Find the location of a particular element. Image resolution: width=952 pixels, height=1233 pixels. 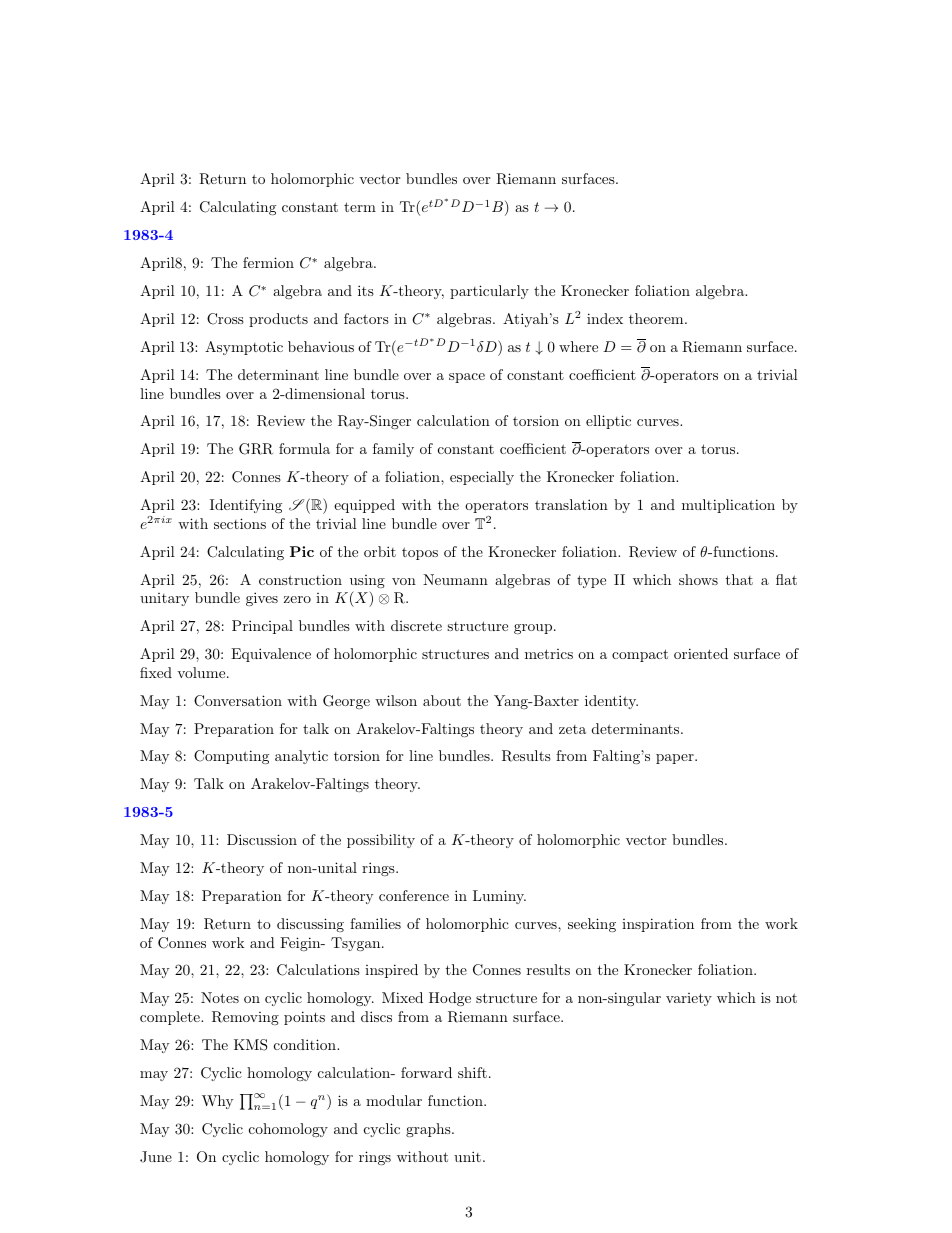

gives is located at coordinates (262, 599).
